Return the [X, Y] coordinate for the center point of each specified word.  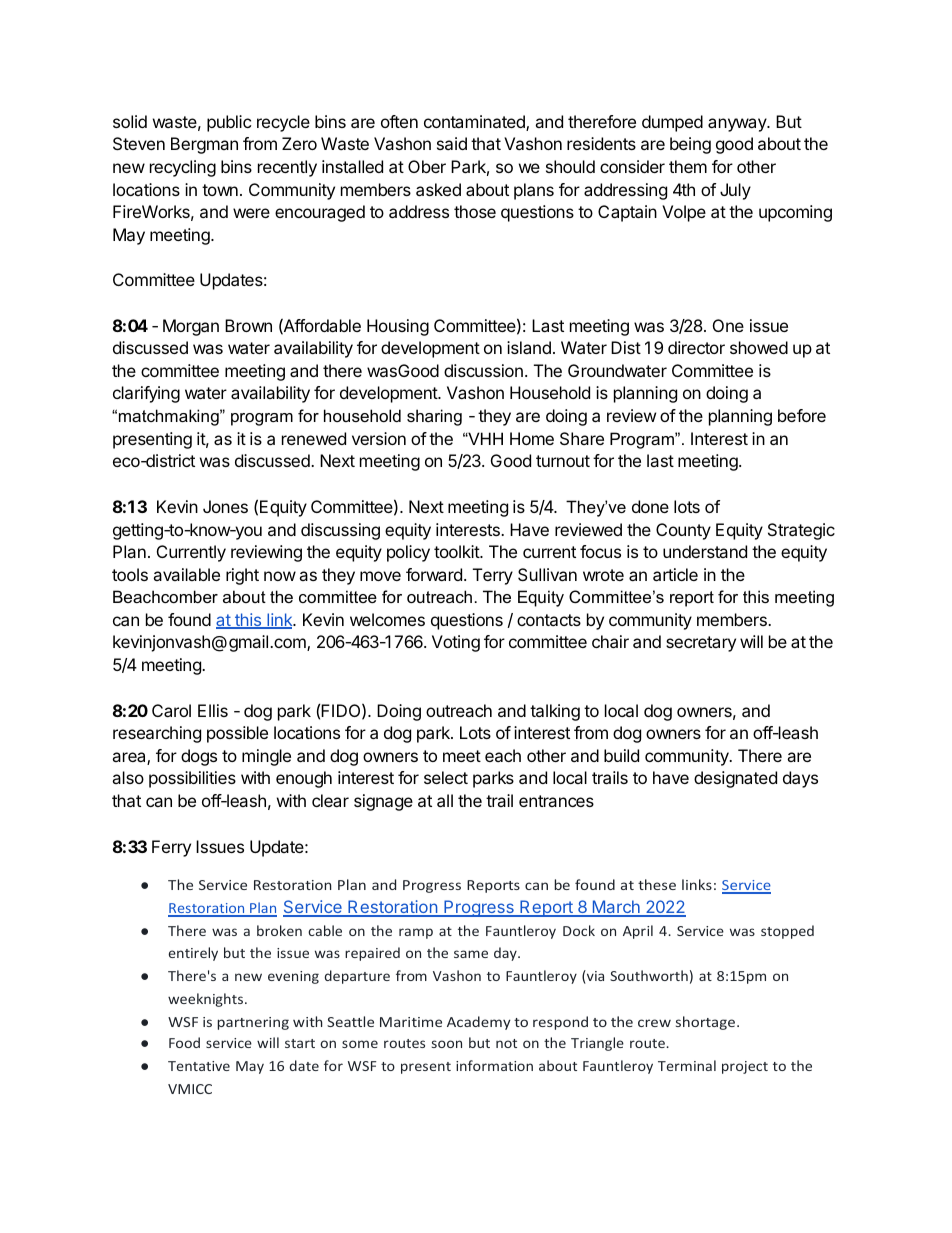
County [683, 531]
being [690, 145]
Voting [456, 643]
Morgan [191, 327]
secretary [701, 644]
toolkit [457, 551]
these [657, 884]
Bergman [204, 145]
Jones [225, 506]
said [452, 143]
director [696, 347]
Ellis [213, 710]
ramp [416, 933]
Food [184, 1042]
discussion [483, 370]
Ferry [171, 848]
